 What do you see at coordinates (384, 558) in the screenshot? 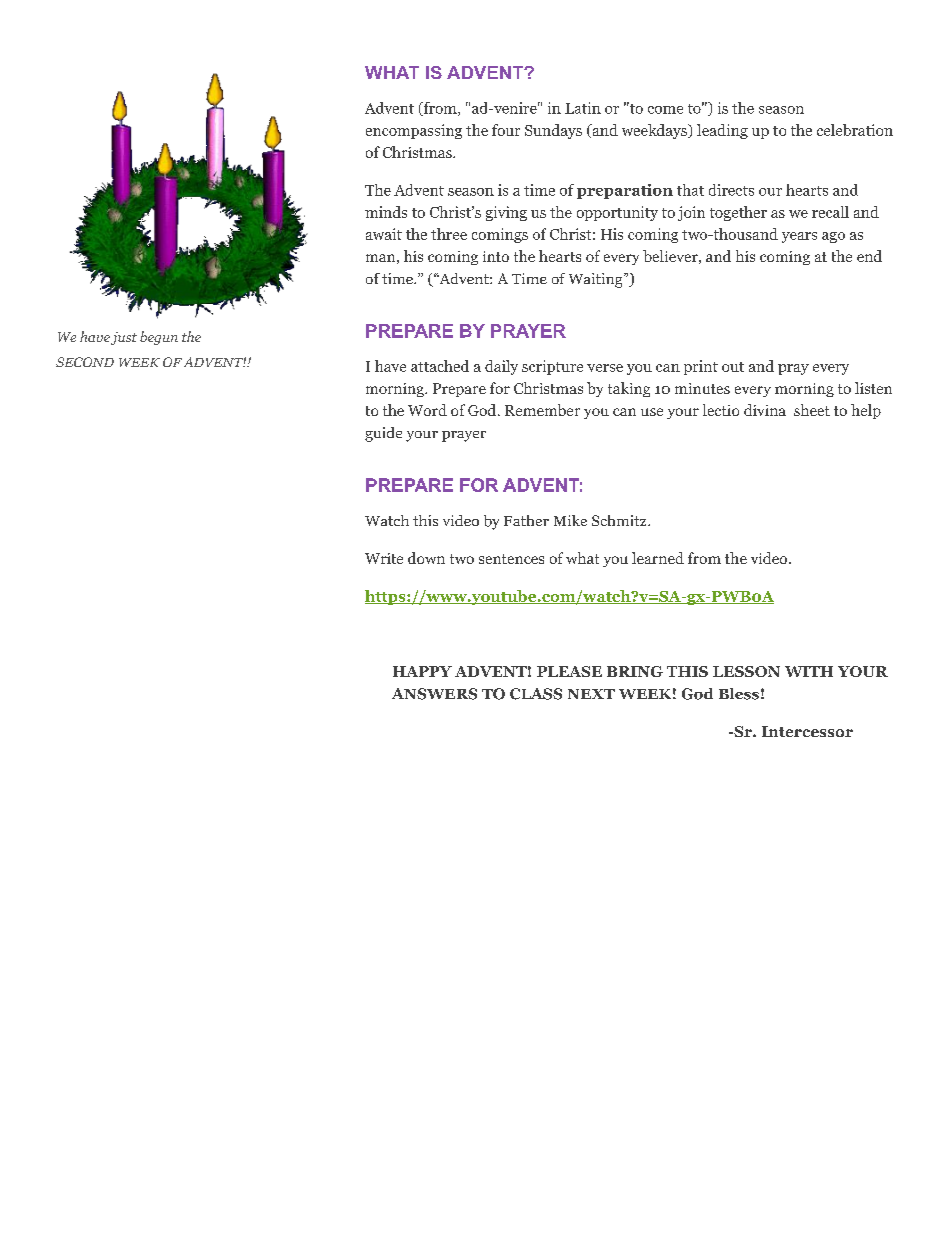
I see `Write` at bounding box center [384, 558].
